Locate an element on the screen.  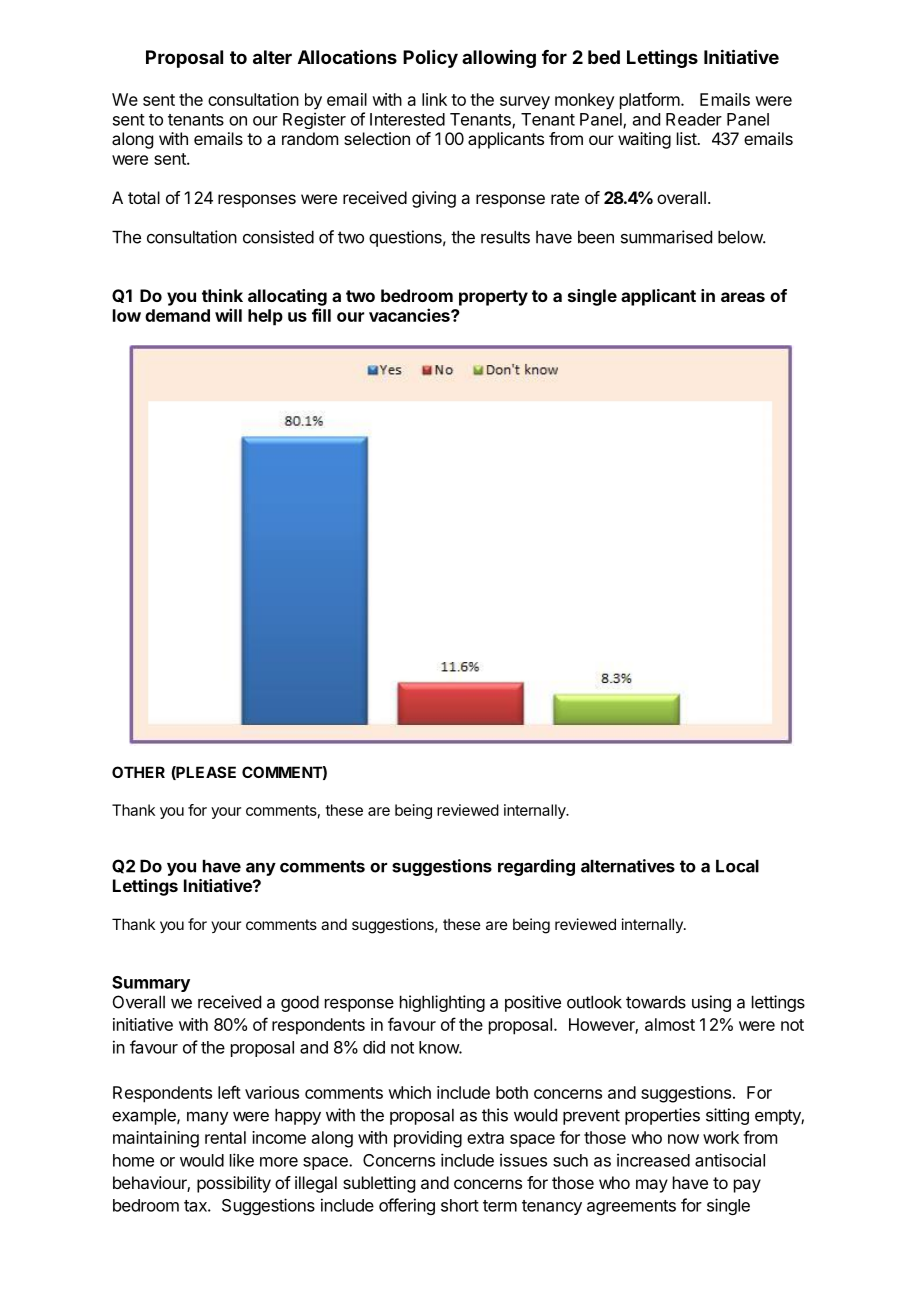
possibility is located at coordinates (234, 1184).
